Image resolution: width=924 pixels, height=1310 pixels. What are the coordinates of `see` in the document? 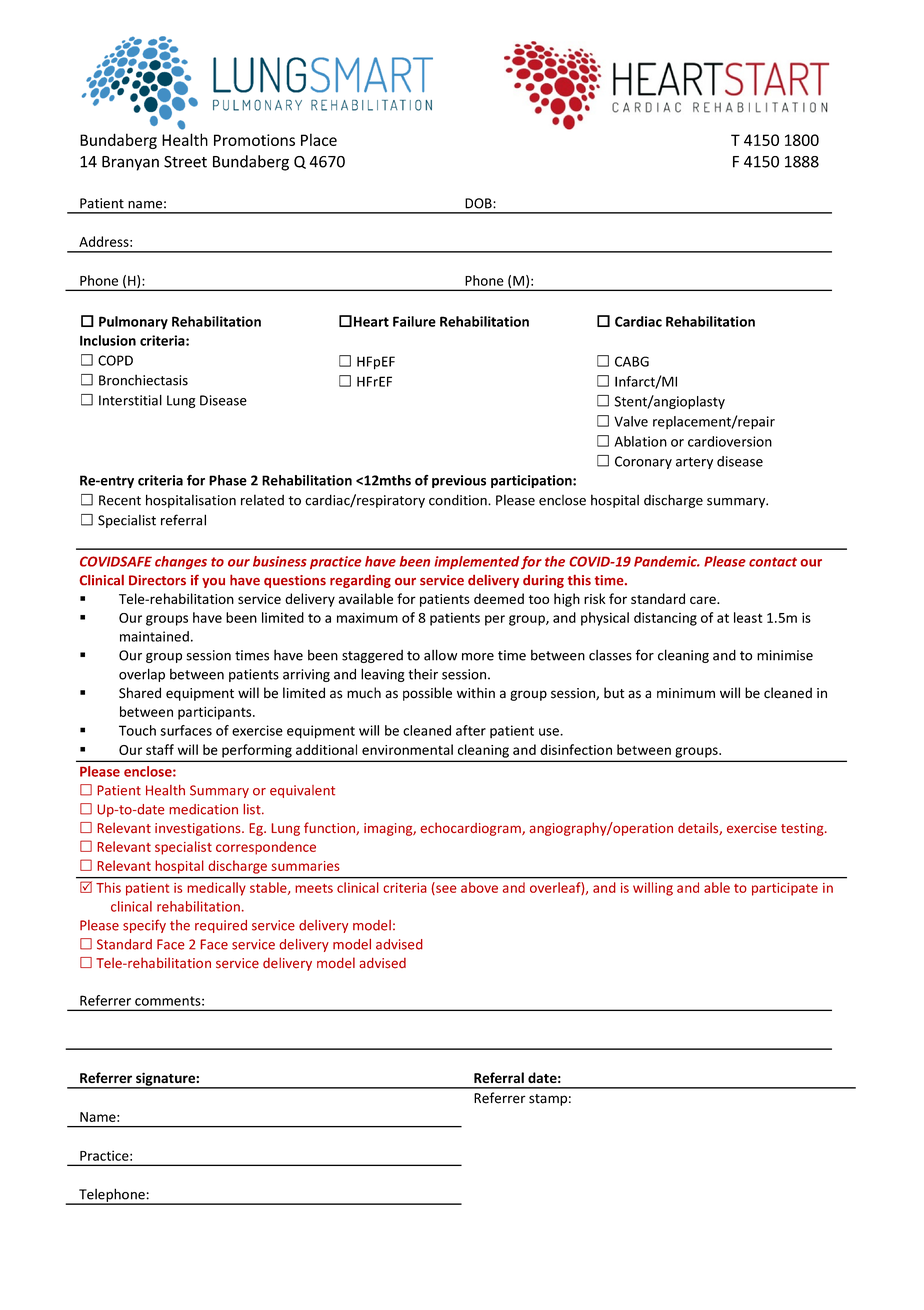 It's located at (445, 890).
